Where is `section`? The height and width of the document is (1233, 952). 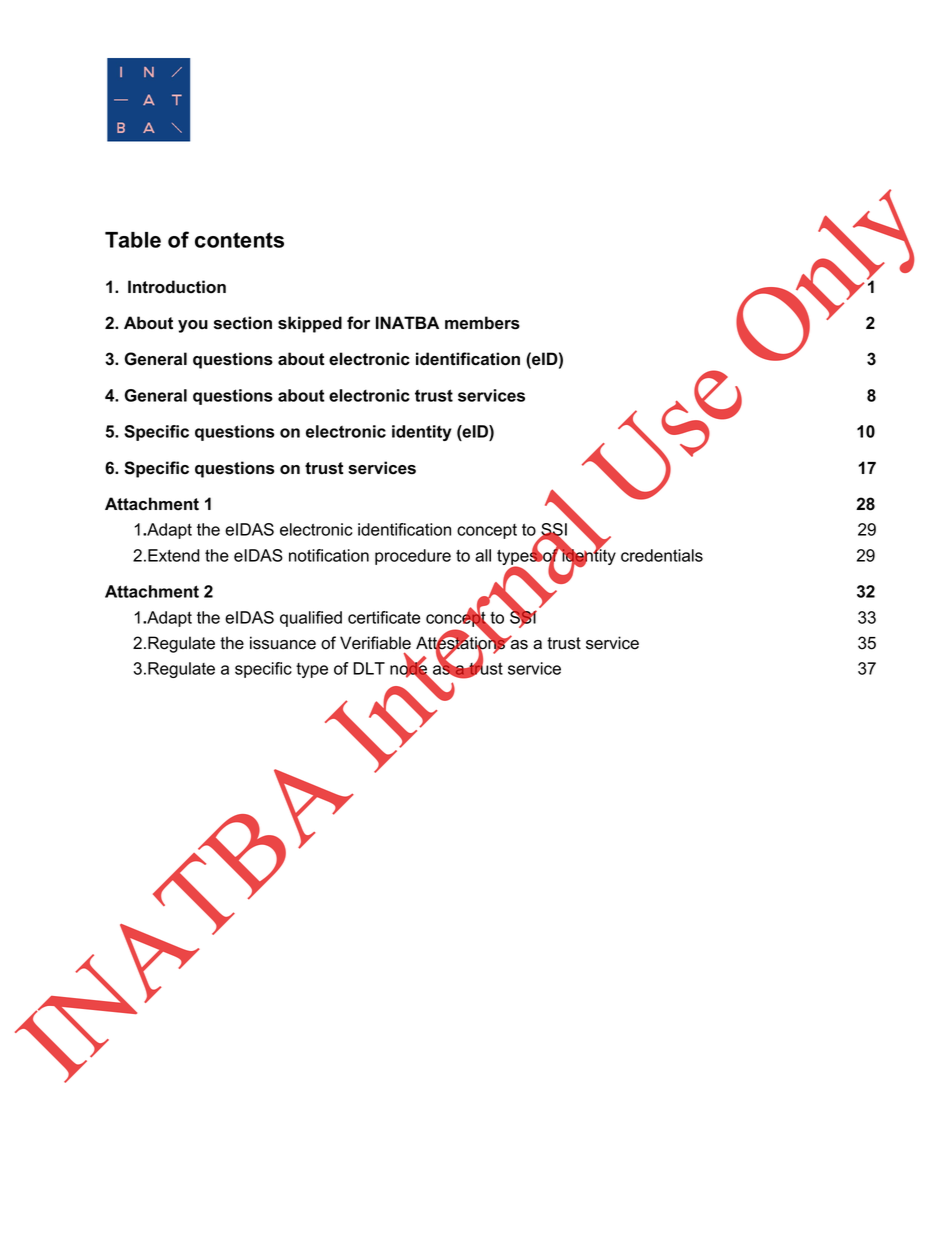 section is located at coordinates (243, 323).
